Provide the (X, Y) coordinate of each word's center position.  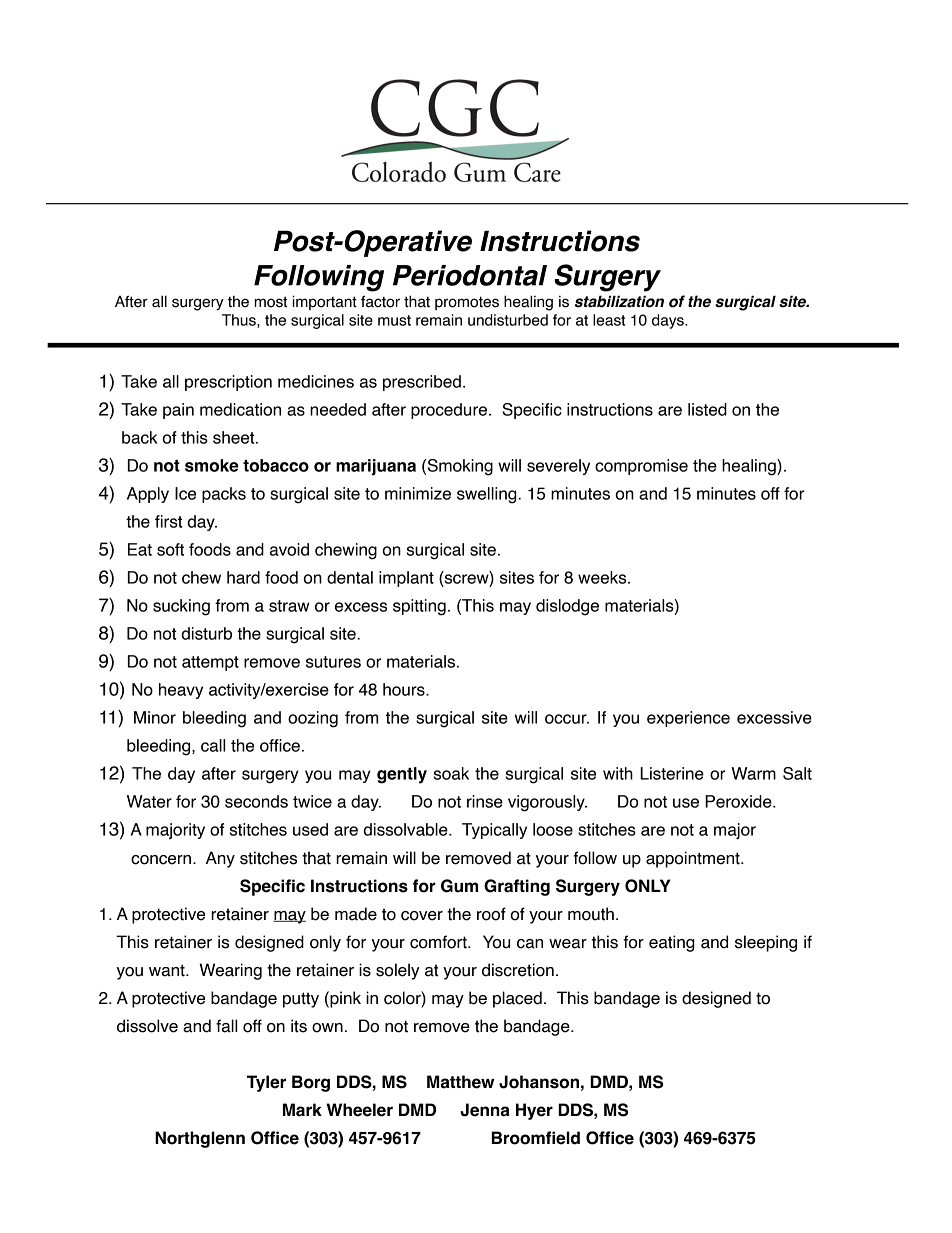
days (669, 321)
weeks (603, 577)
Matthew (460, 1082)
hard (243, 577)
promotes (467, 303)
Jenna (485, 1110)
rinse (485, 801)
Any (220, 859)
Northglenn (200, 1139)
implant (406, 579)
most (271, 302)
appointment (694, 859)
